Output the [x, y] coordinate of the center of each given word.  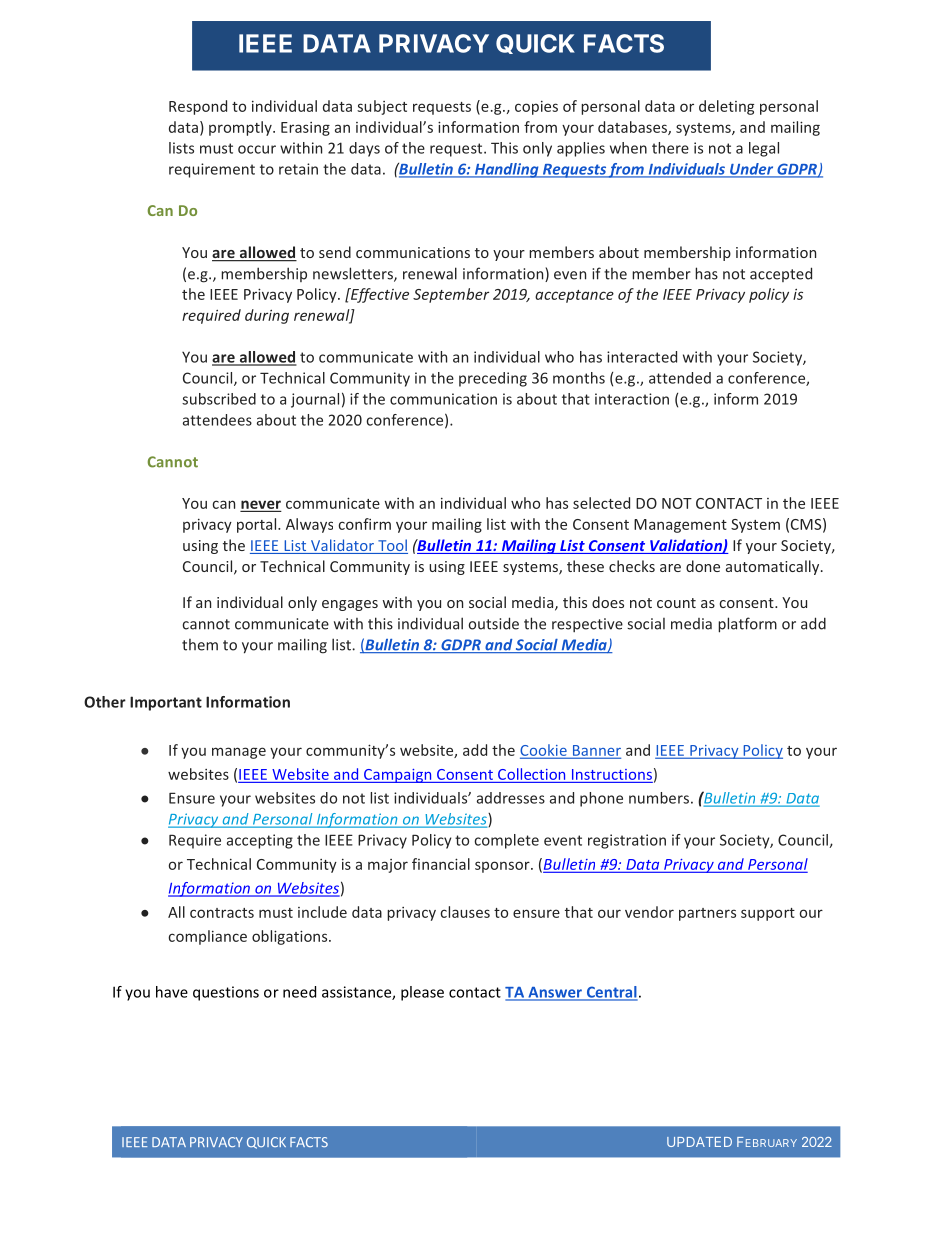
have [172, 992]
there [670, 148]
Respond [198, 107]
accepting [260, 841]
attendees [217, 420]
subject [382, 107]
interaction [632, 399]
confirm [364, 524]
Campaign [398, 776]
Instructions [612, 774]
